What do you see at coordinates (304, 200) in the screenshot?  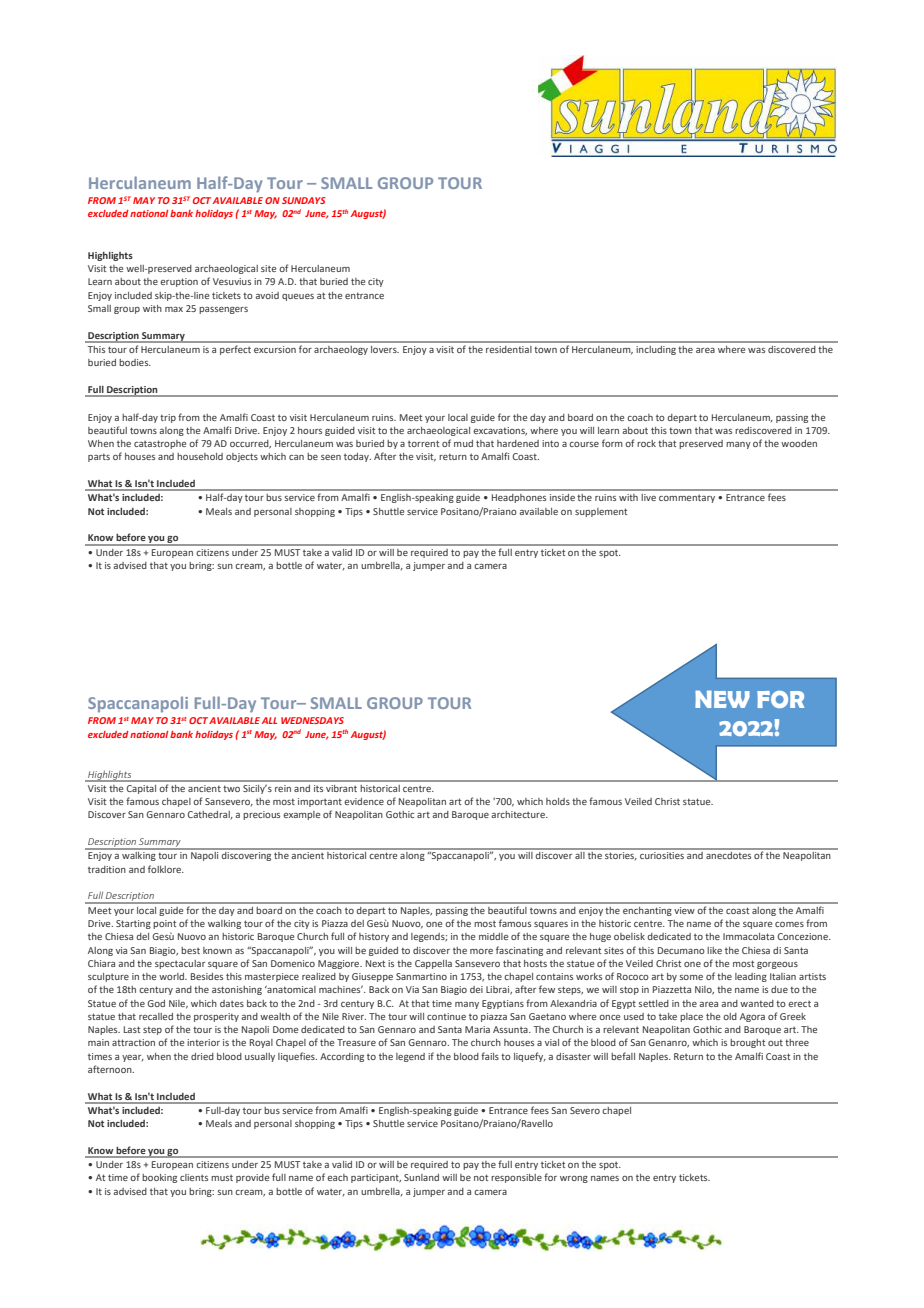 I see `SUNDAYS` at bounding box center [304, 200].
